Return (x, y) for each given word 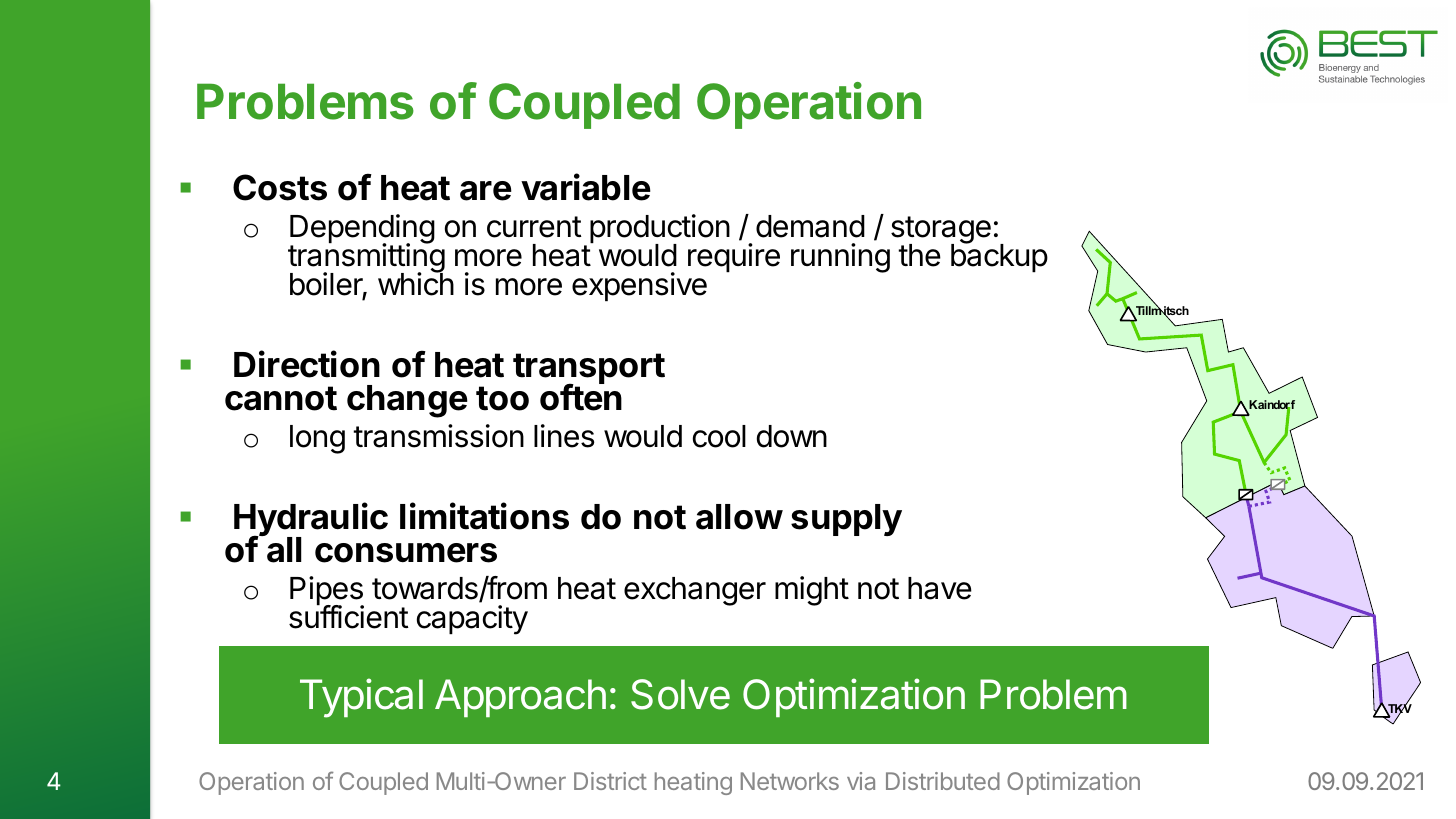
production (660, 230)
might (812, 591)
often (581, 397)
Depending (362, 230)
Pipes (327, 592)
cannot (281, 398)
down (792, 436)
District (610, 781)
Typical (361, 698)
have (940, 588)
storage (941, 231)
